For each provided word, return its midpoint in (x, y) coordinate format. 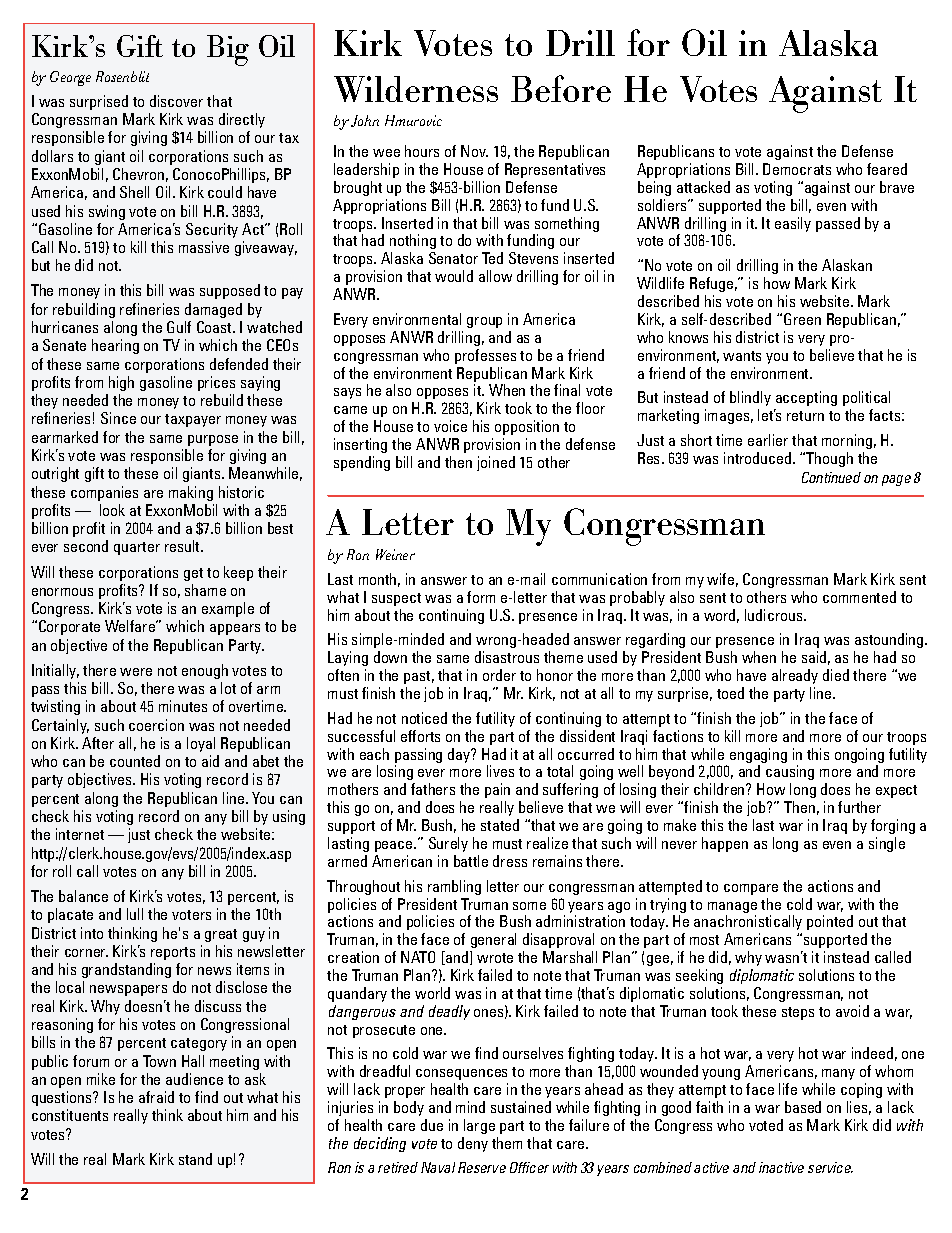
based (803, 1107)
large (479, 1126)
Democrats (797, 169)
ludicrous (775, 615)
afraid (156, 1097)
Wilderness (416, 89)
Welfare (131, 626)
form (481, 597)
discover (176, 101)
